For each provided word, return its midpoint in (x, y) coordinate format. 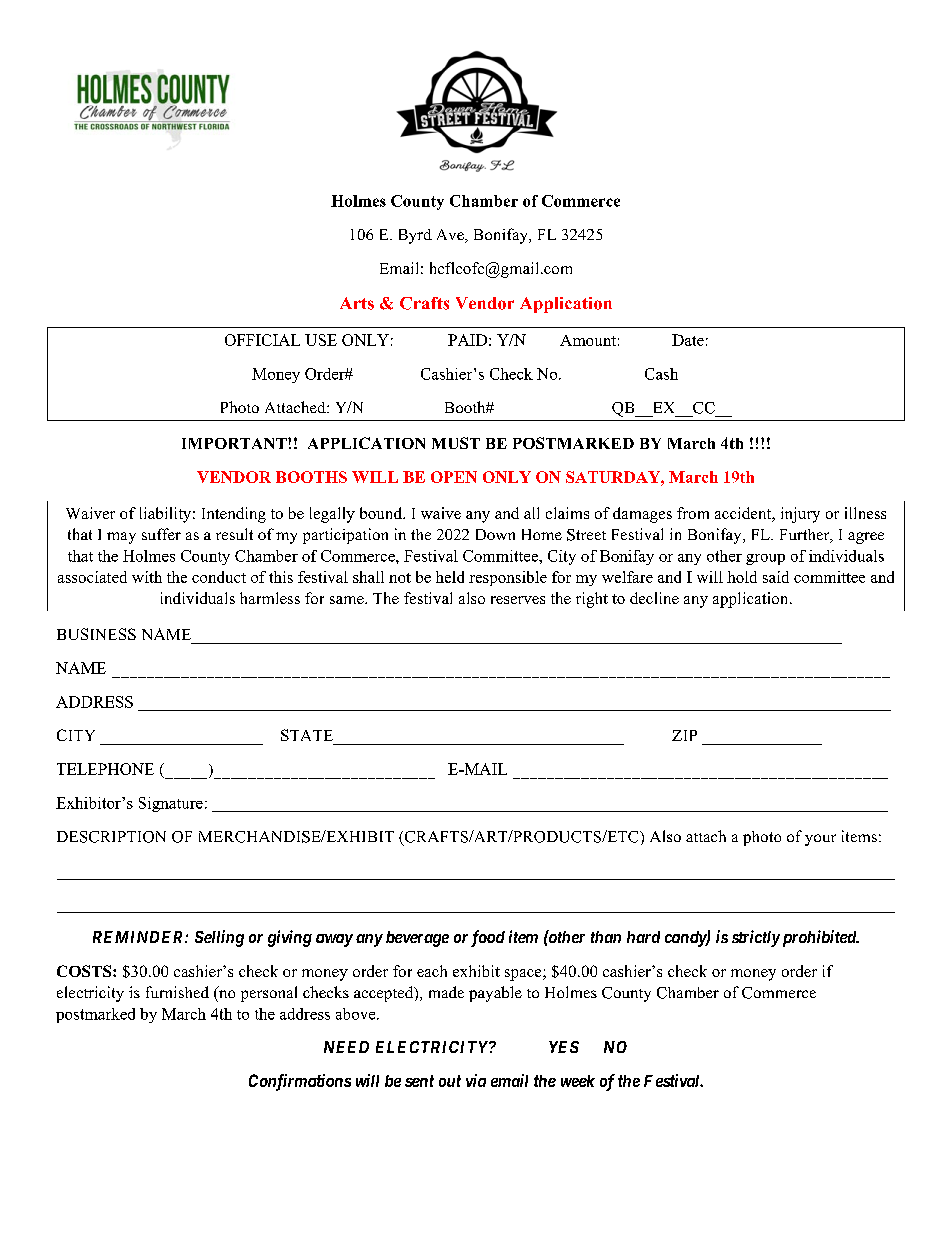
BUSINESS (96, 634)
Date (688, 340)
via (476, 1080)
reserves (518, 600)
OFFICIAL (262, 340)
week (578, 1081)
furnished (177, 992)
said (776, 577)
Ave (451, 236)
